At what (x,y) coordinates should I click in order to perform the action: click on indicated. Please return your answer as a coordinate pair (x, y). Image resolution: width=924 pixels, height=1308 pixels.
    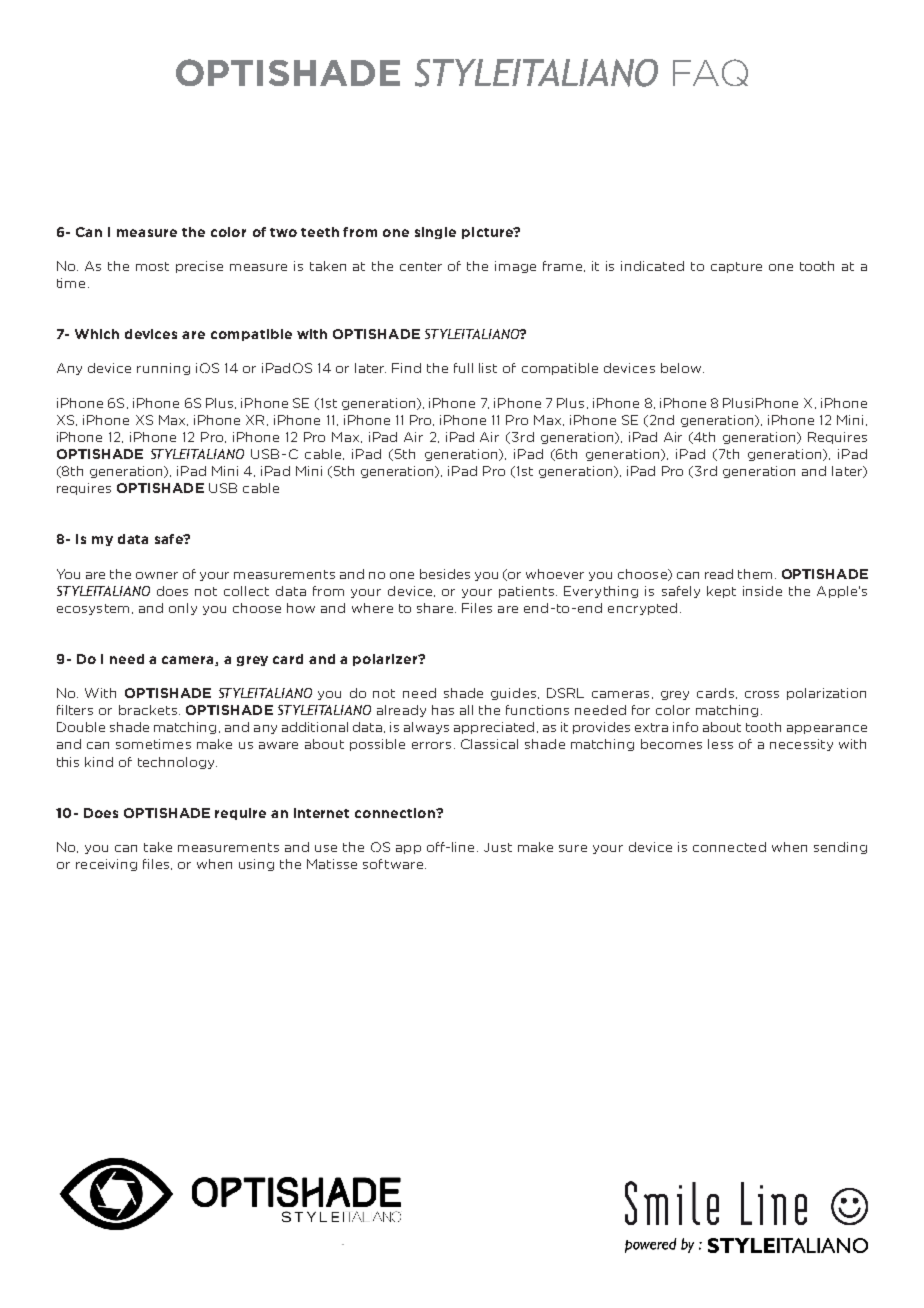
    Looking at the image, I should click on (652, 266).
